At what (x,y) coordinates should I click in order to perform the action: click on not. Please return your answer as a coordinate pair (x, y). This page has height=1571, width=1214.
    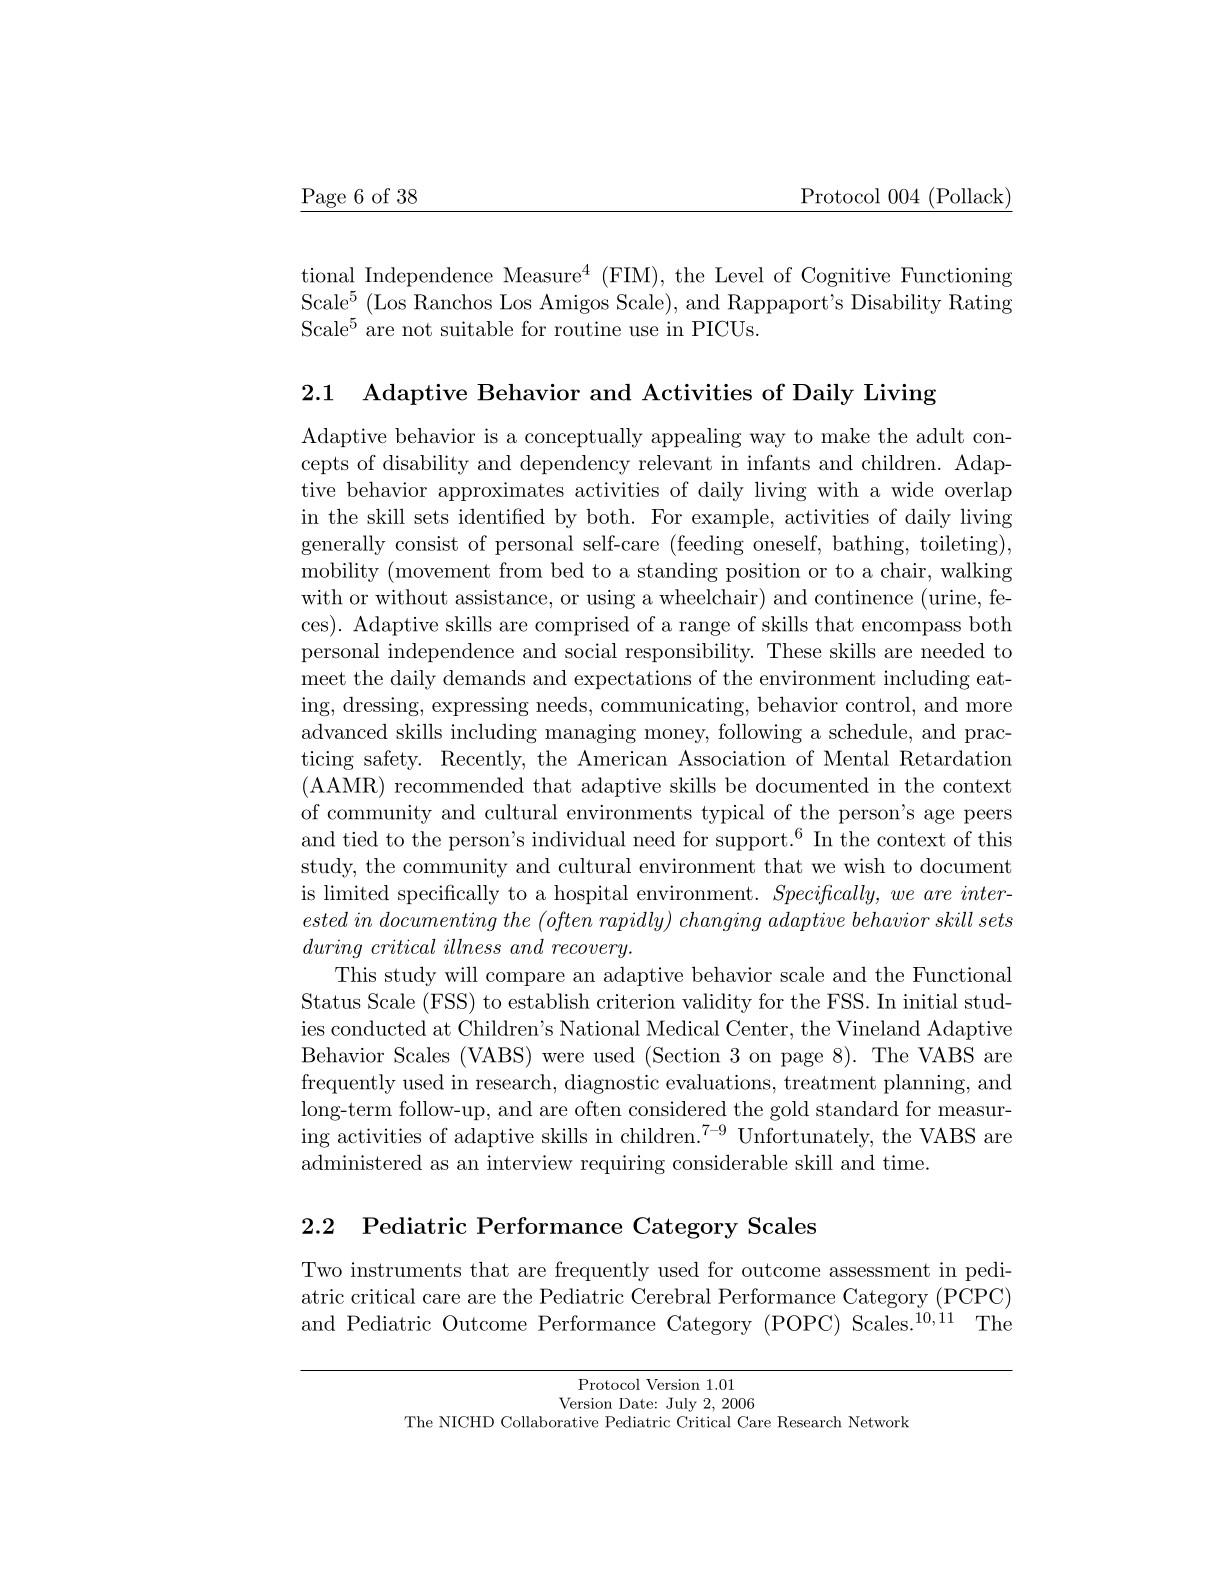
    Looking at the image, I should click on (417, 330).
